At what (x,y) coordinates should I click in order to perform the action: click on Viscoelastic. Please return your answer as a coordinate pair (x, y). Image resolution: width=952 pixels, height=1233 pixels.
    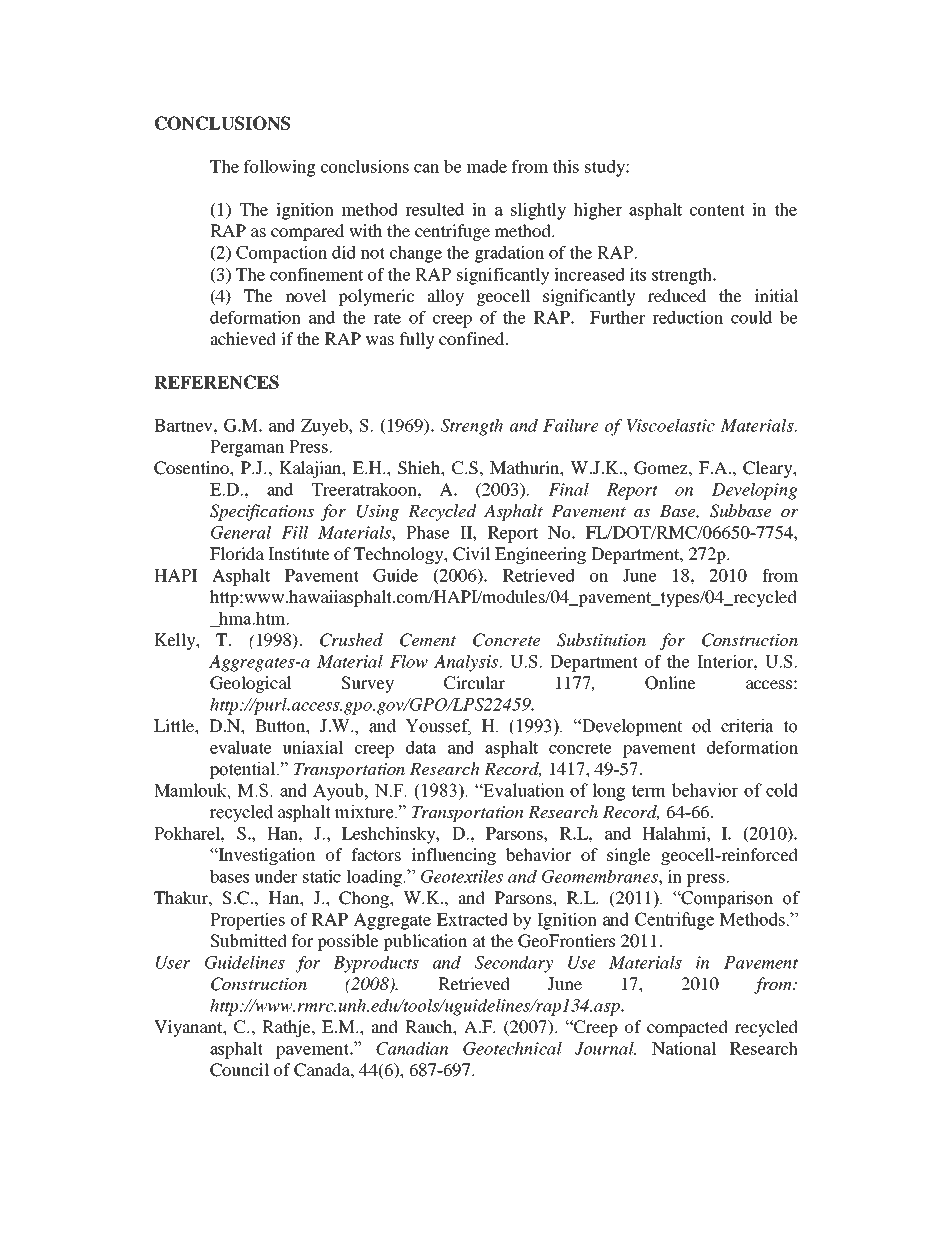
    Looking at the image, I should click on (671, 425).
